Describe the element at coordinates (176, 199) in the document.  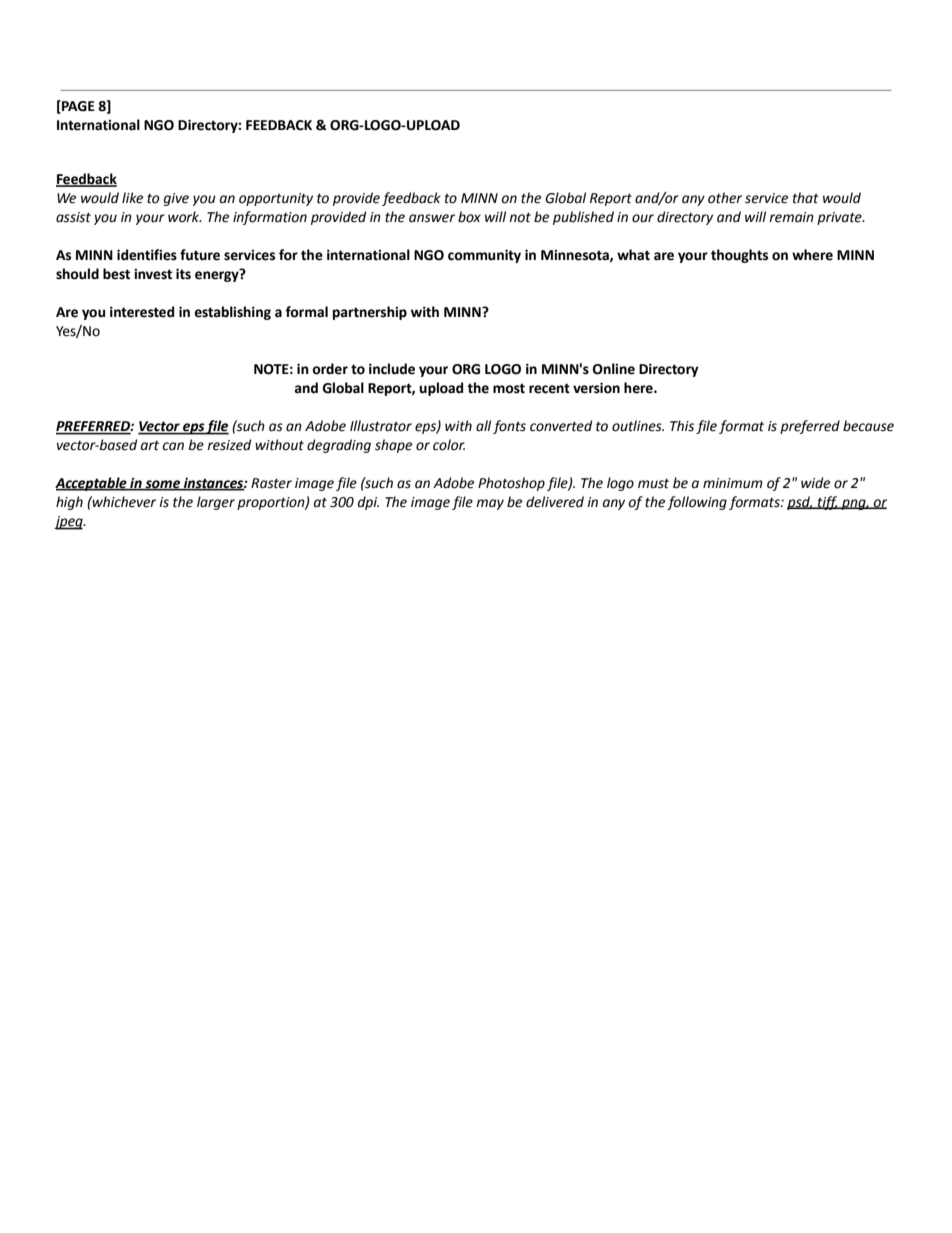
I see `give` at that location.
